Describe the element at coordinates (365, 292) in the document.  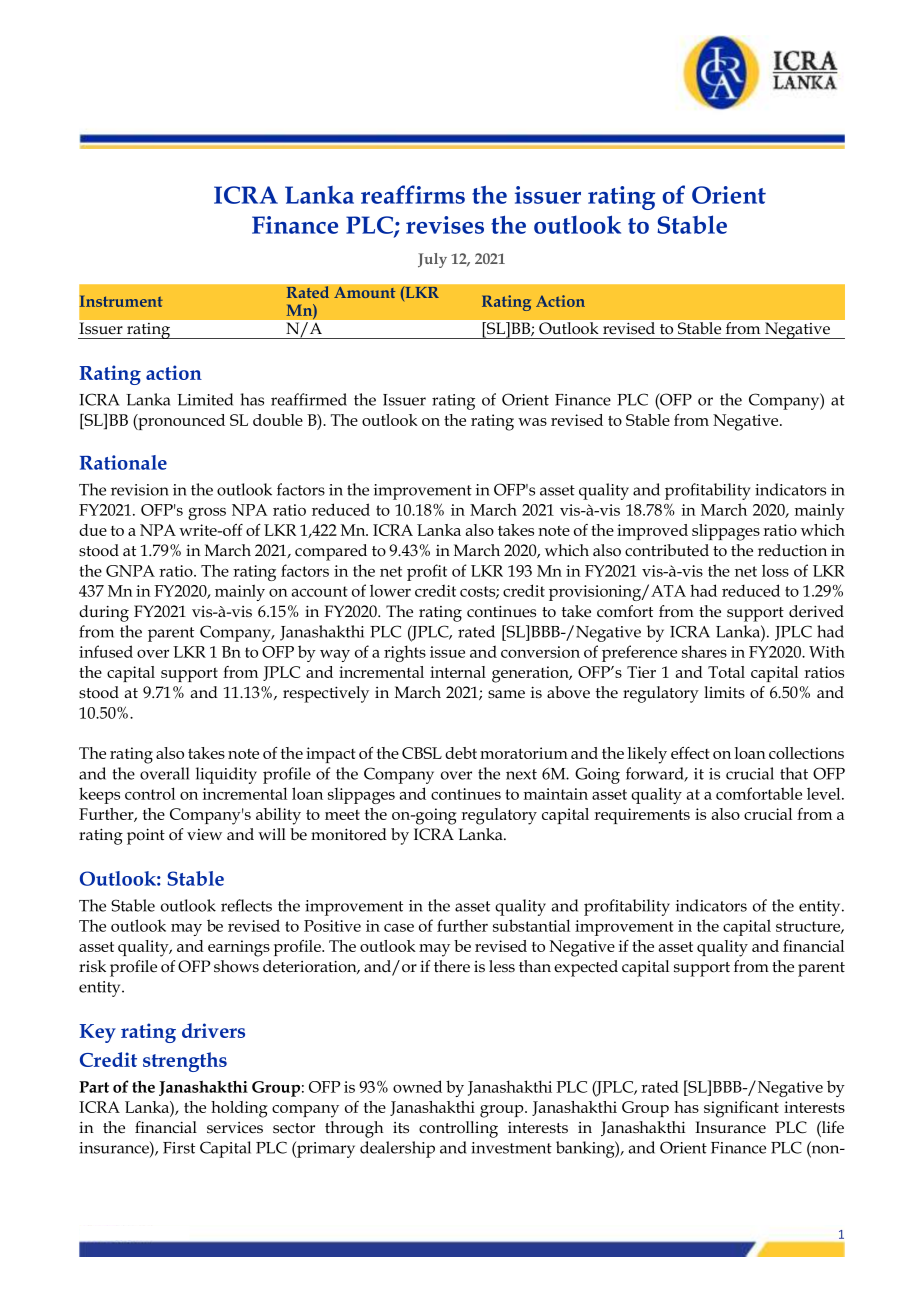
I see `Amount` at that location.
